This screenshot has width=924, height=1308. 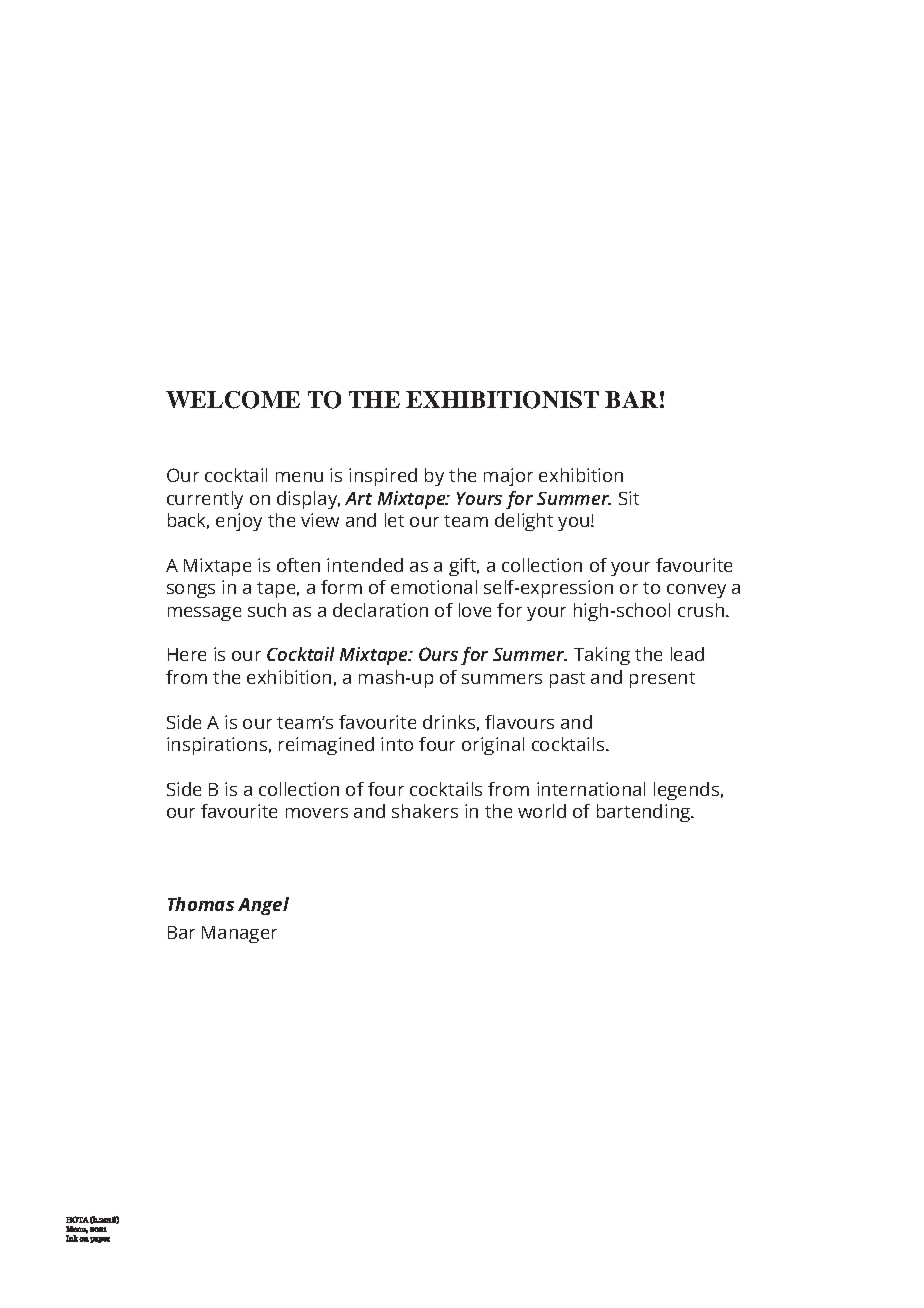 What do you see at coordinates (662, 680) in the screenshot?
I see `present` at bounding box center [662, 680].
